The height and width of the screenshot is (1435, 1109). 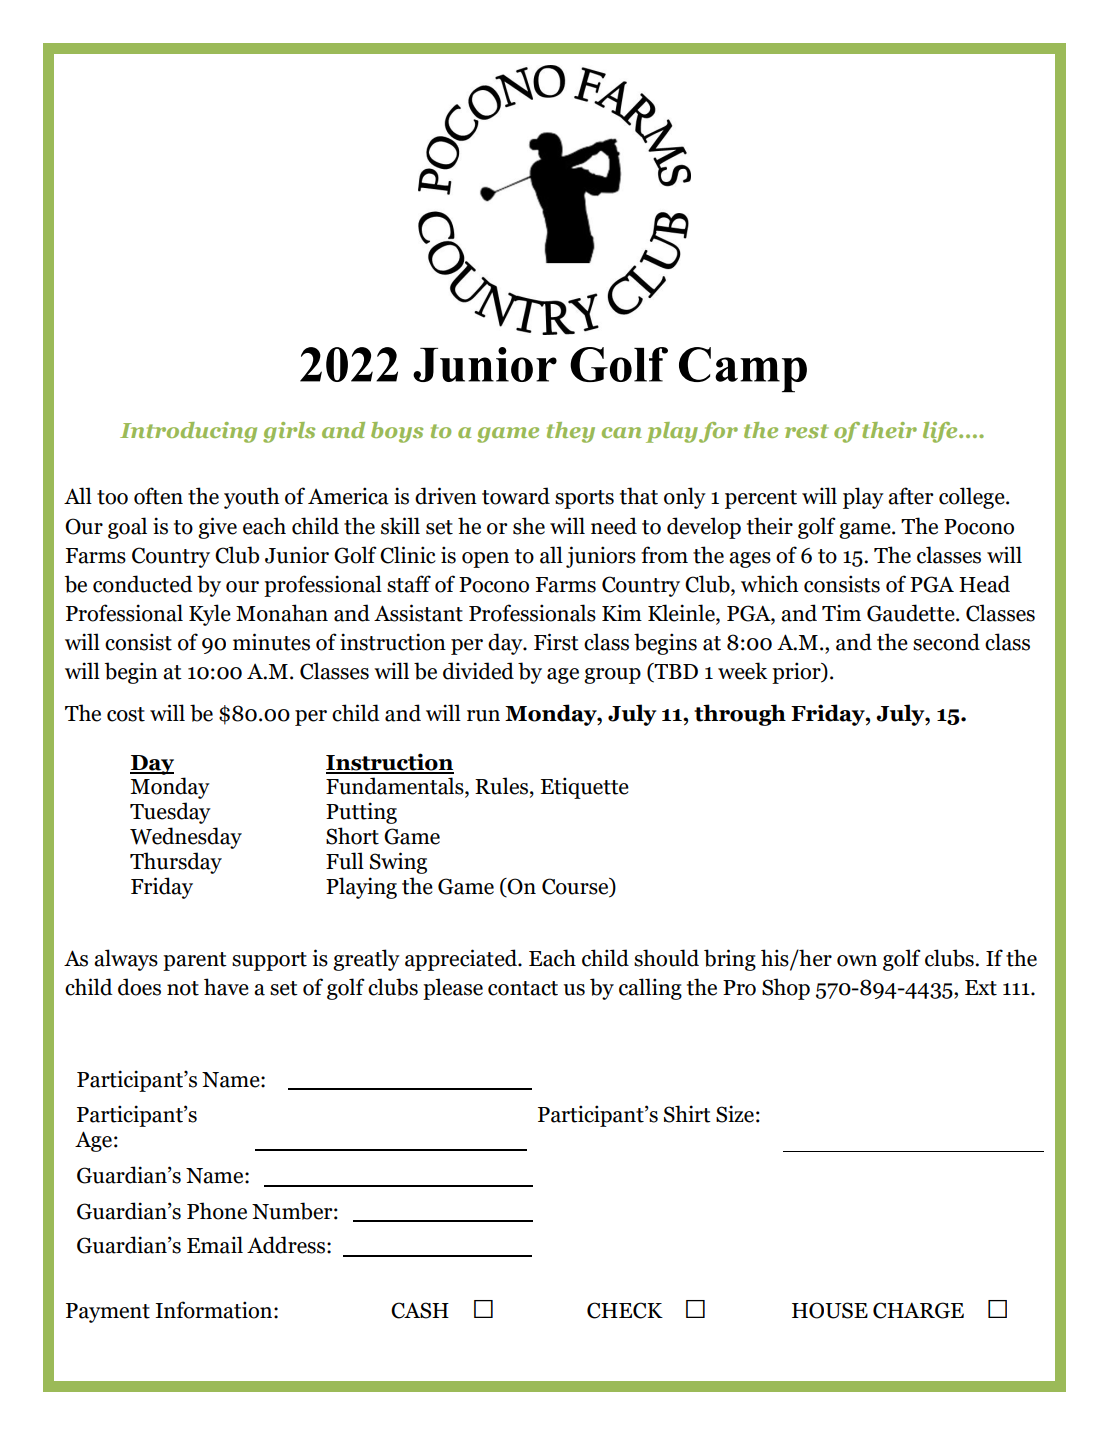 What do you see at coordinates (941, 432) in the screenshot?
I see `life` at bounding box center [941, 432].
